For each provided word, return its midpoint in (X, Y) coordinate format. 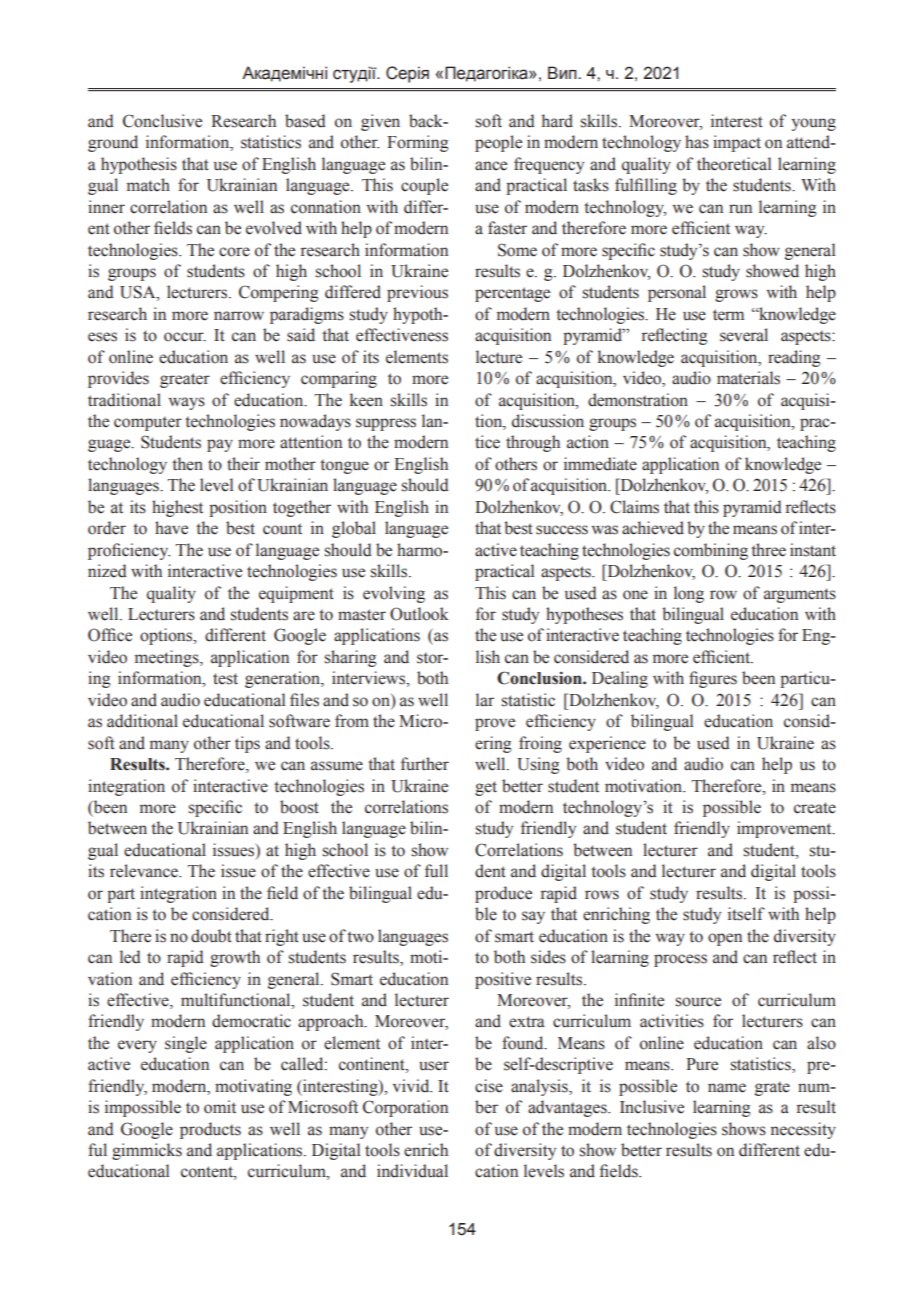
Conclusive (162, 121)
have (171, 528)
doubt (211, 936)
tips (247, 744)
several (744, 335)
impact (737, 143)
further (425, 764)
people (498, 143)
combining (711, 551)
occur (185, 337)
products (210, 1130)
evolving (394, 594)
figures (713, 679)
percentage (512, 294)
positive (503, 980)
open (725, 939)
